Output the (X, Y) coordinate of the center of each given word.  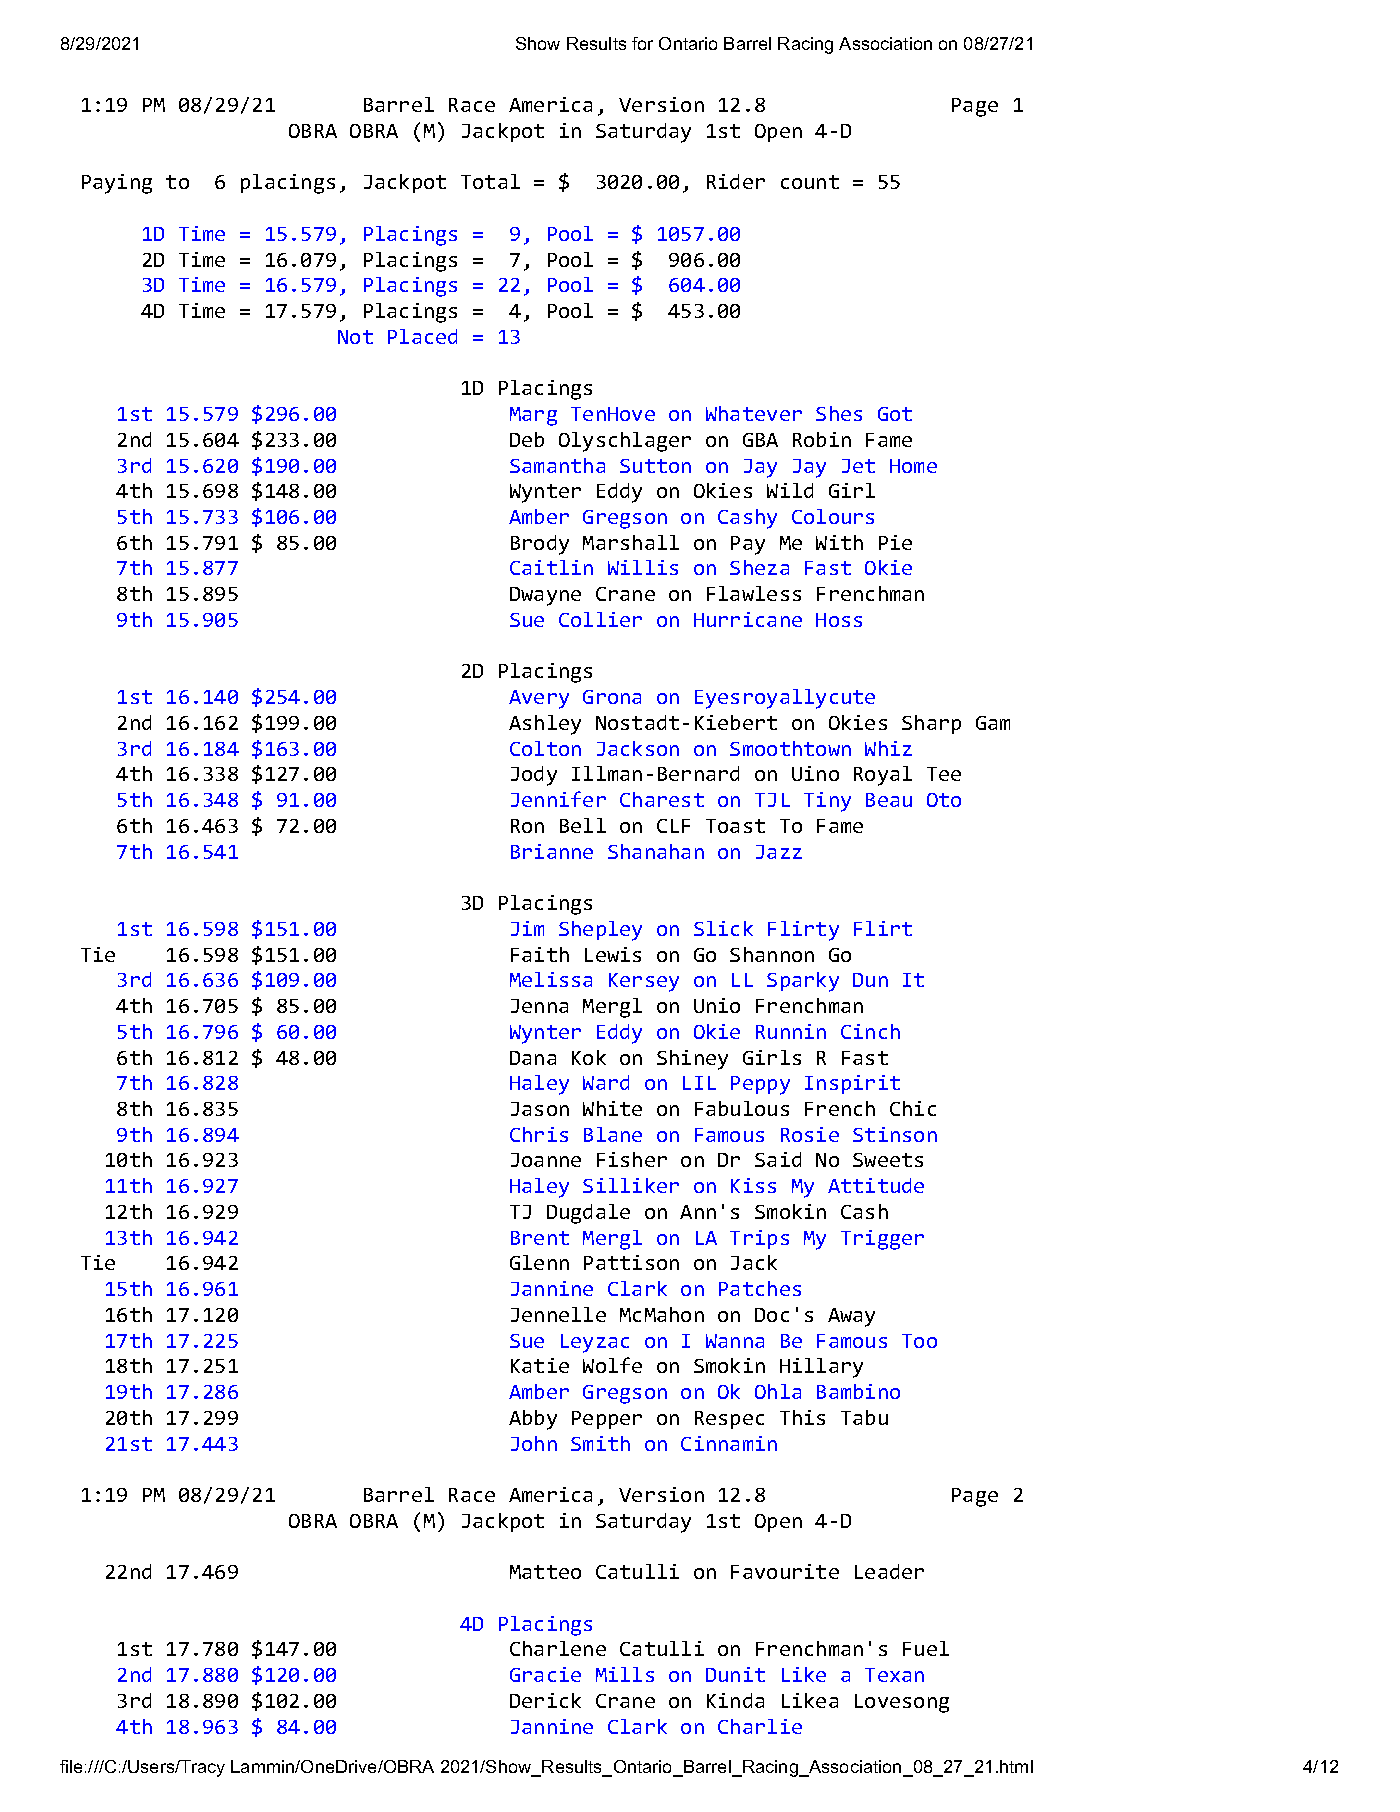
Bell (583, 825)
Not (355, 337)
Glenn (539, 1262)
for (642, 43)
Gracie (545, 1674)
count (810, 182)
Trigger (882, 1240)
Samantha (557, 465)
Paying (117, 184)
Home (913, 466)
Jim (527, 928)
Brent (540, 1238)
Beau (889, 800)
